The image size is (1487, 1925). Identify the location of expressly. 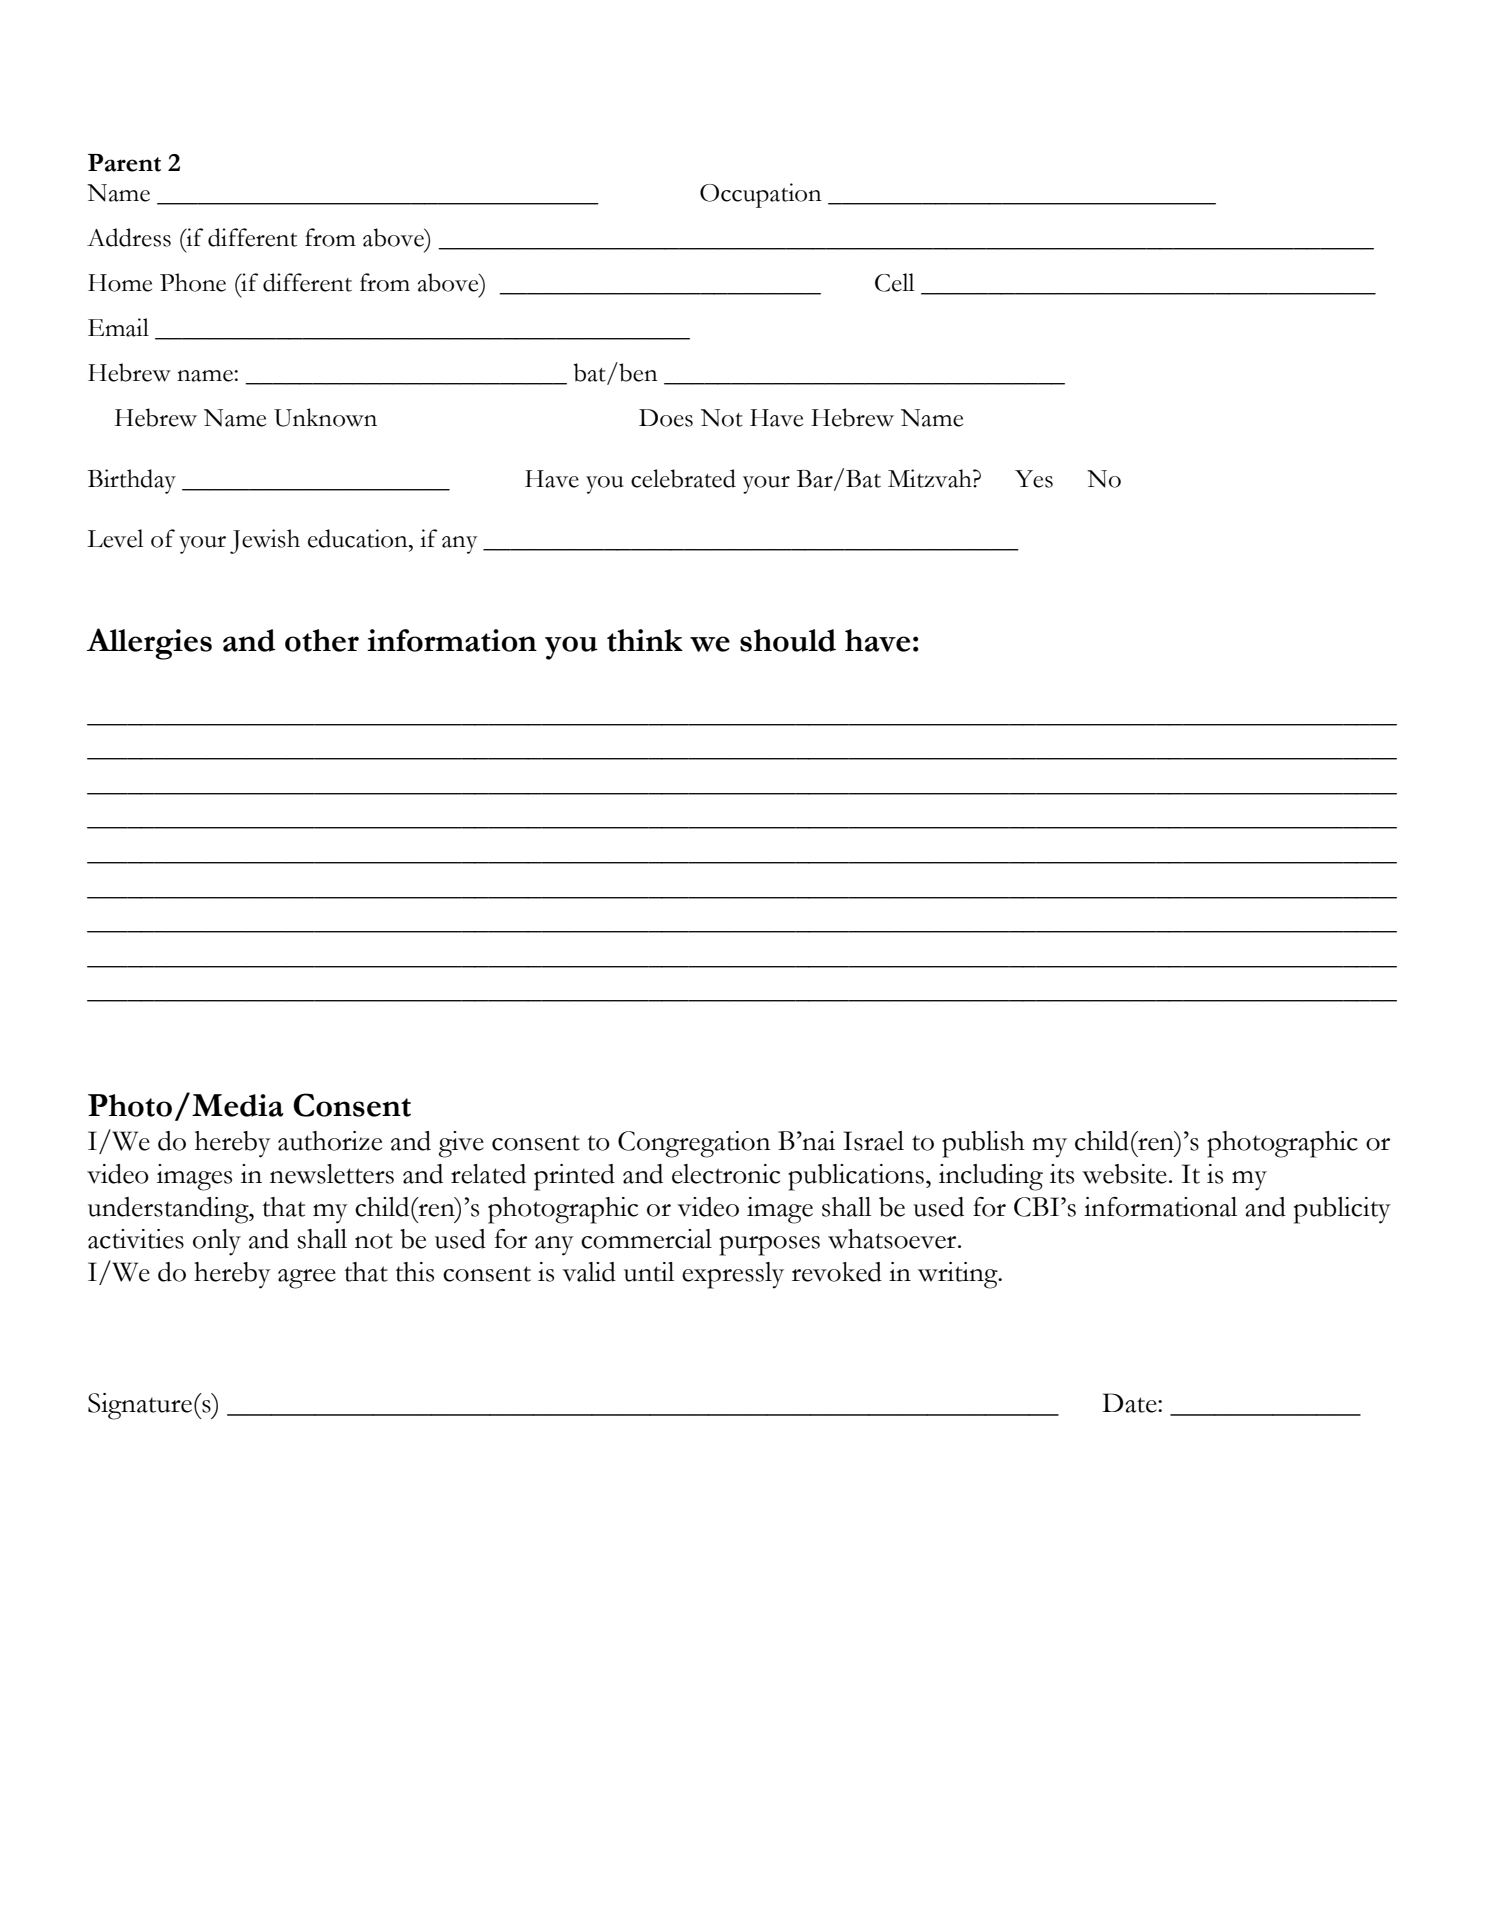
(733, 1275).
